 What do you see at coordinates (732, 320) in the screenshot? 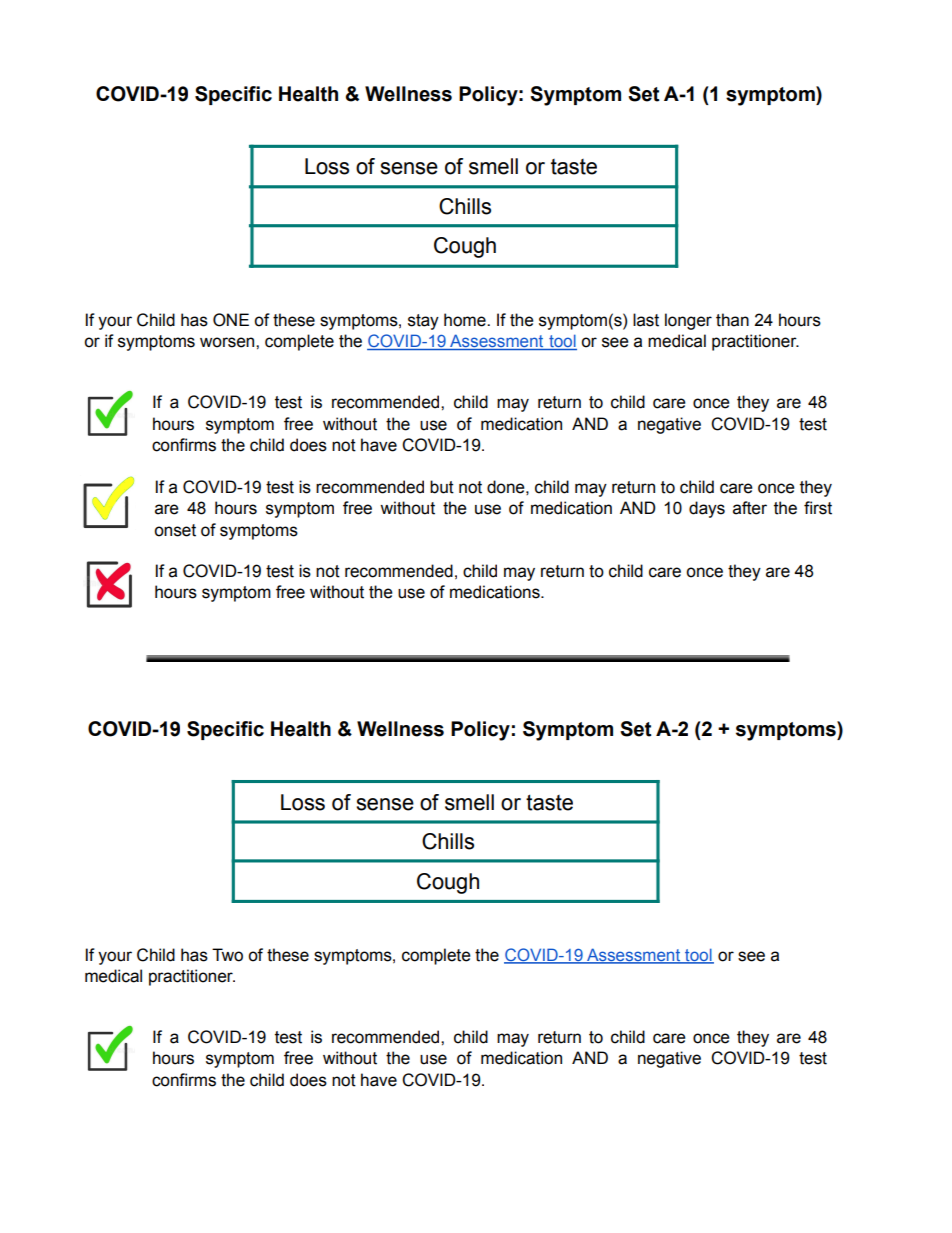
I see `than` at bounding box center [732, 320].
